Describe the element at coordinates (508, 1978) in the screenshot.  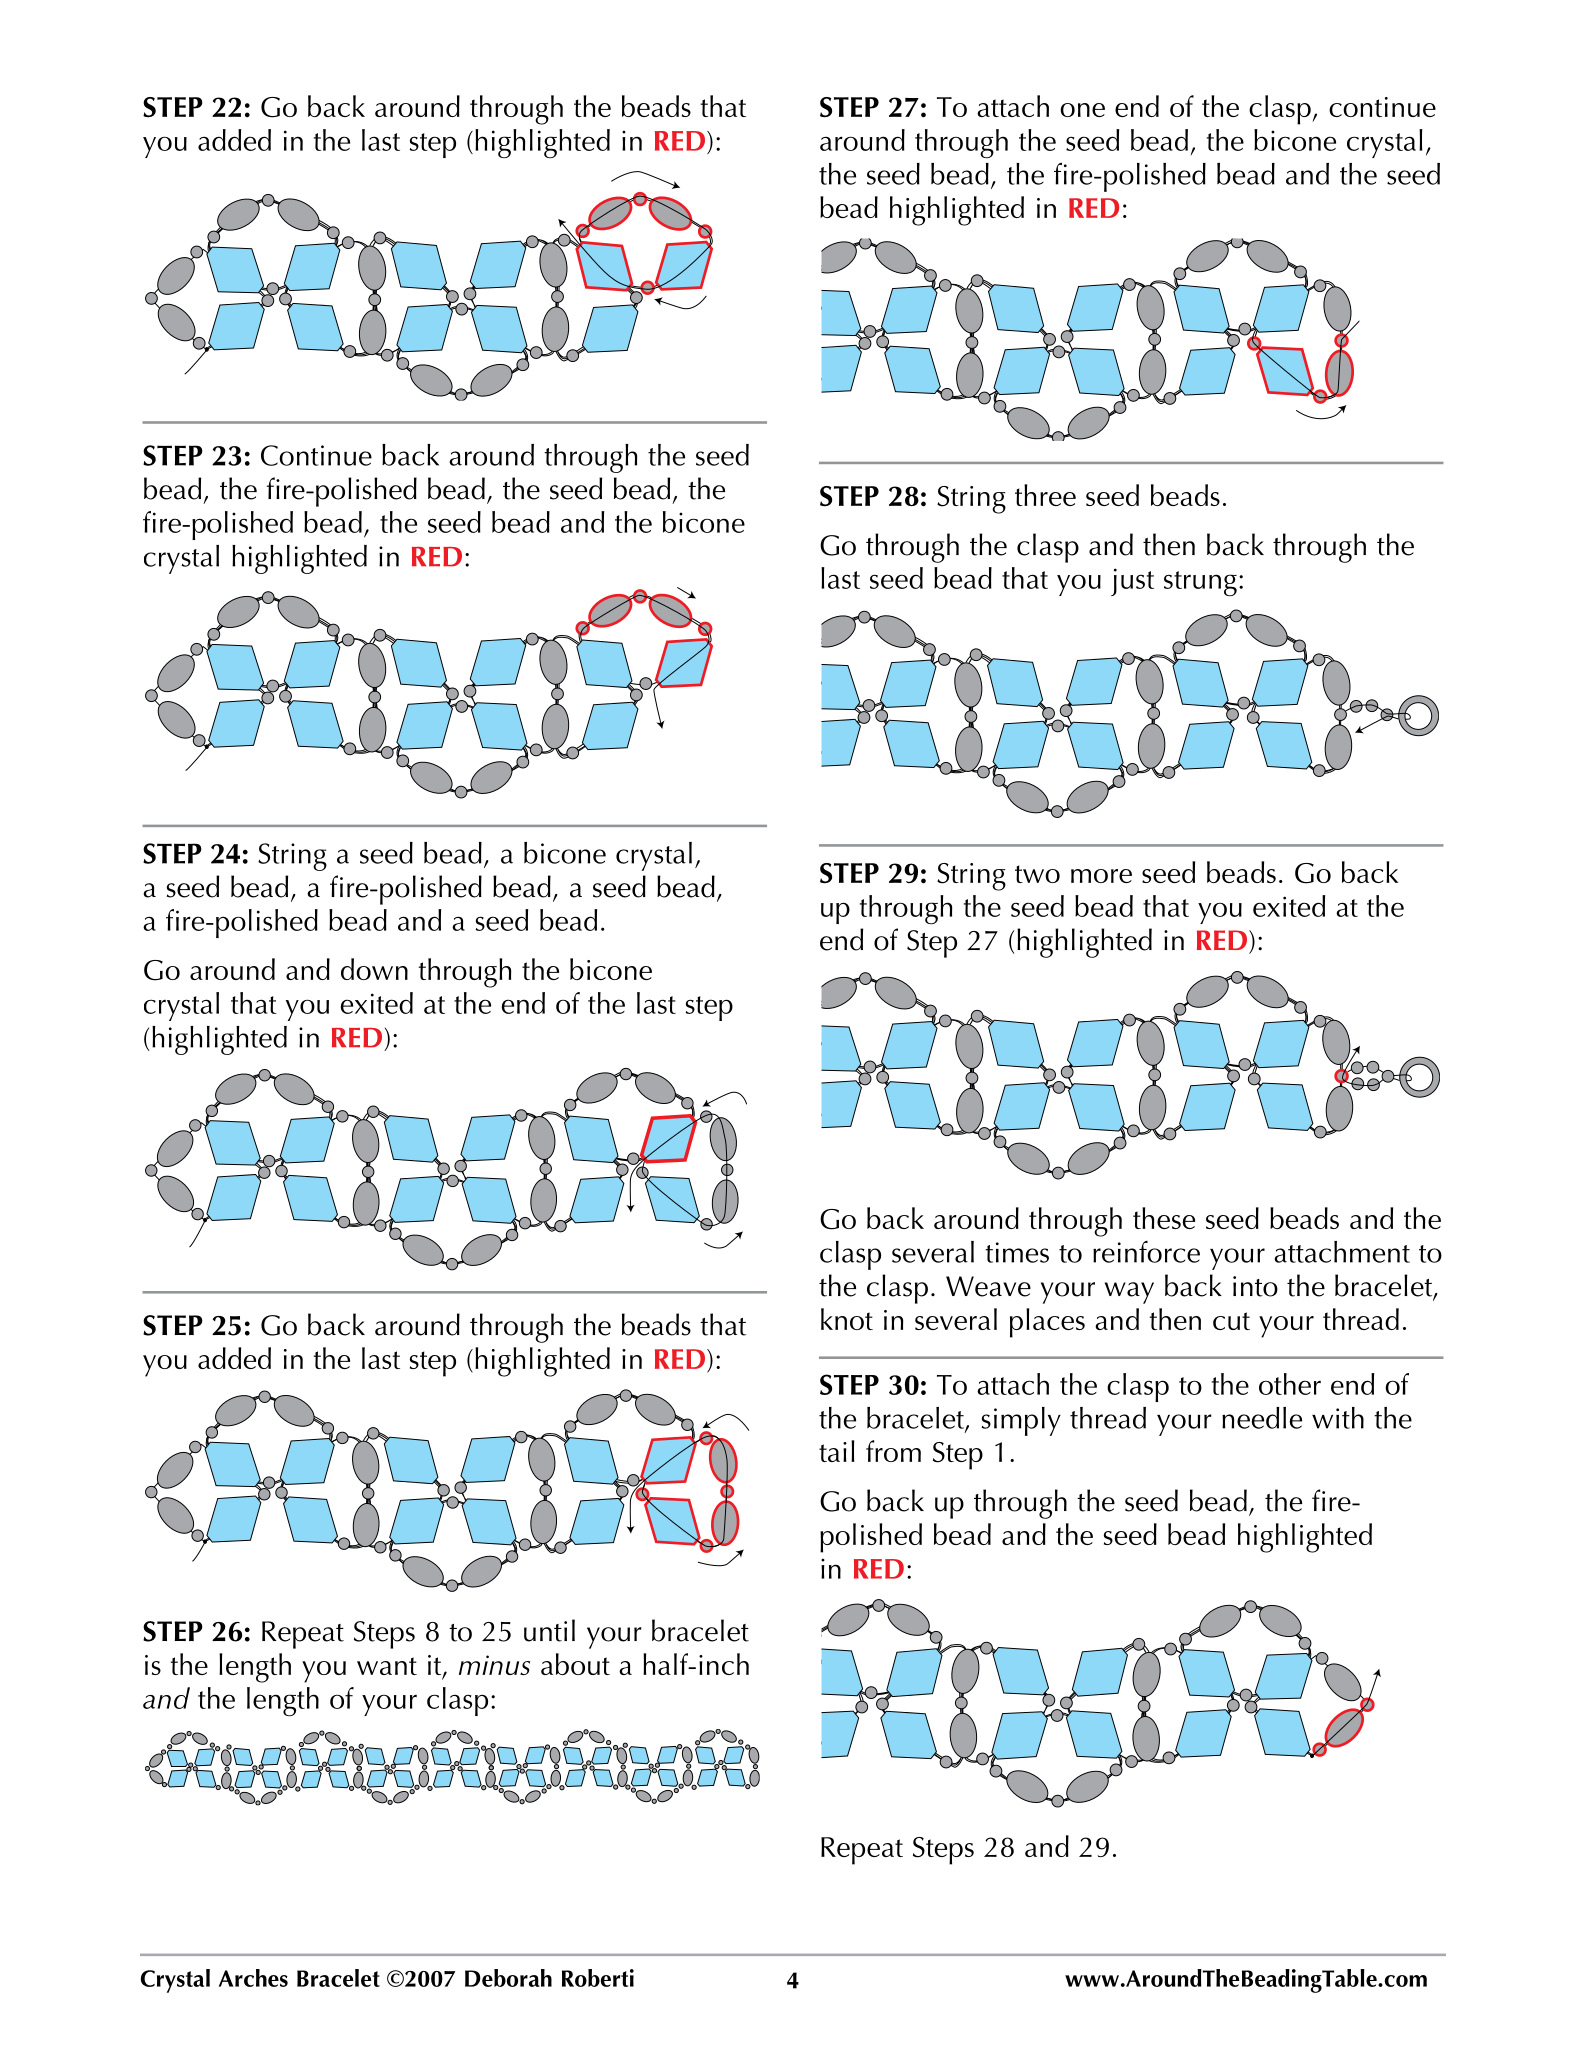
I see `Deborah` at that location.
